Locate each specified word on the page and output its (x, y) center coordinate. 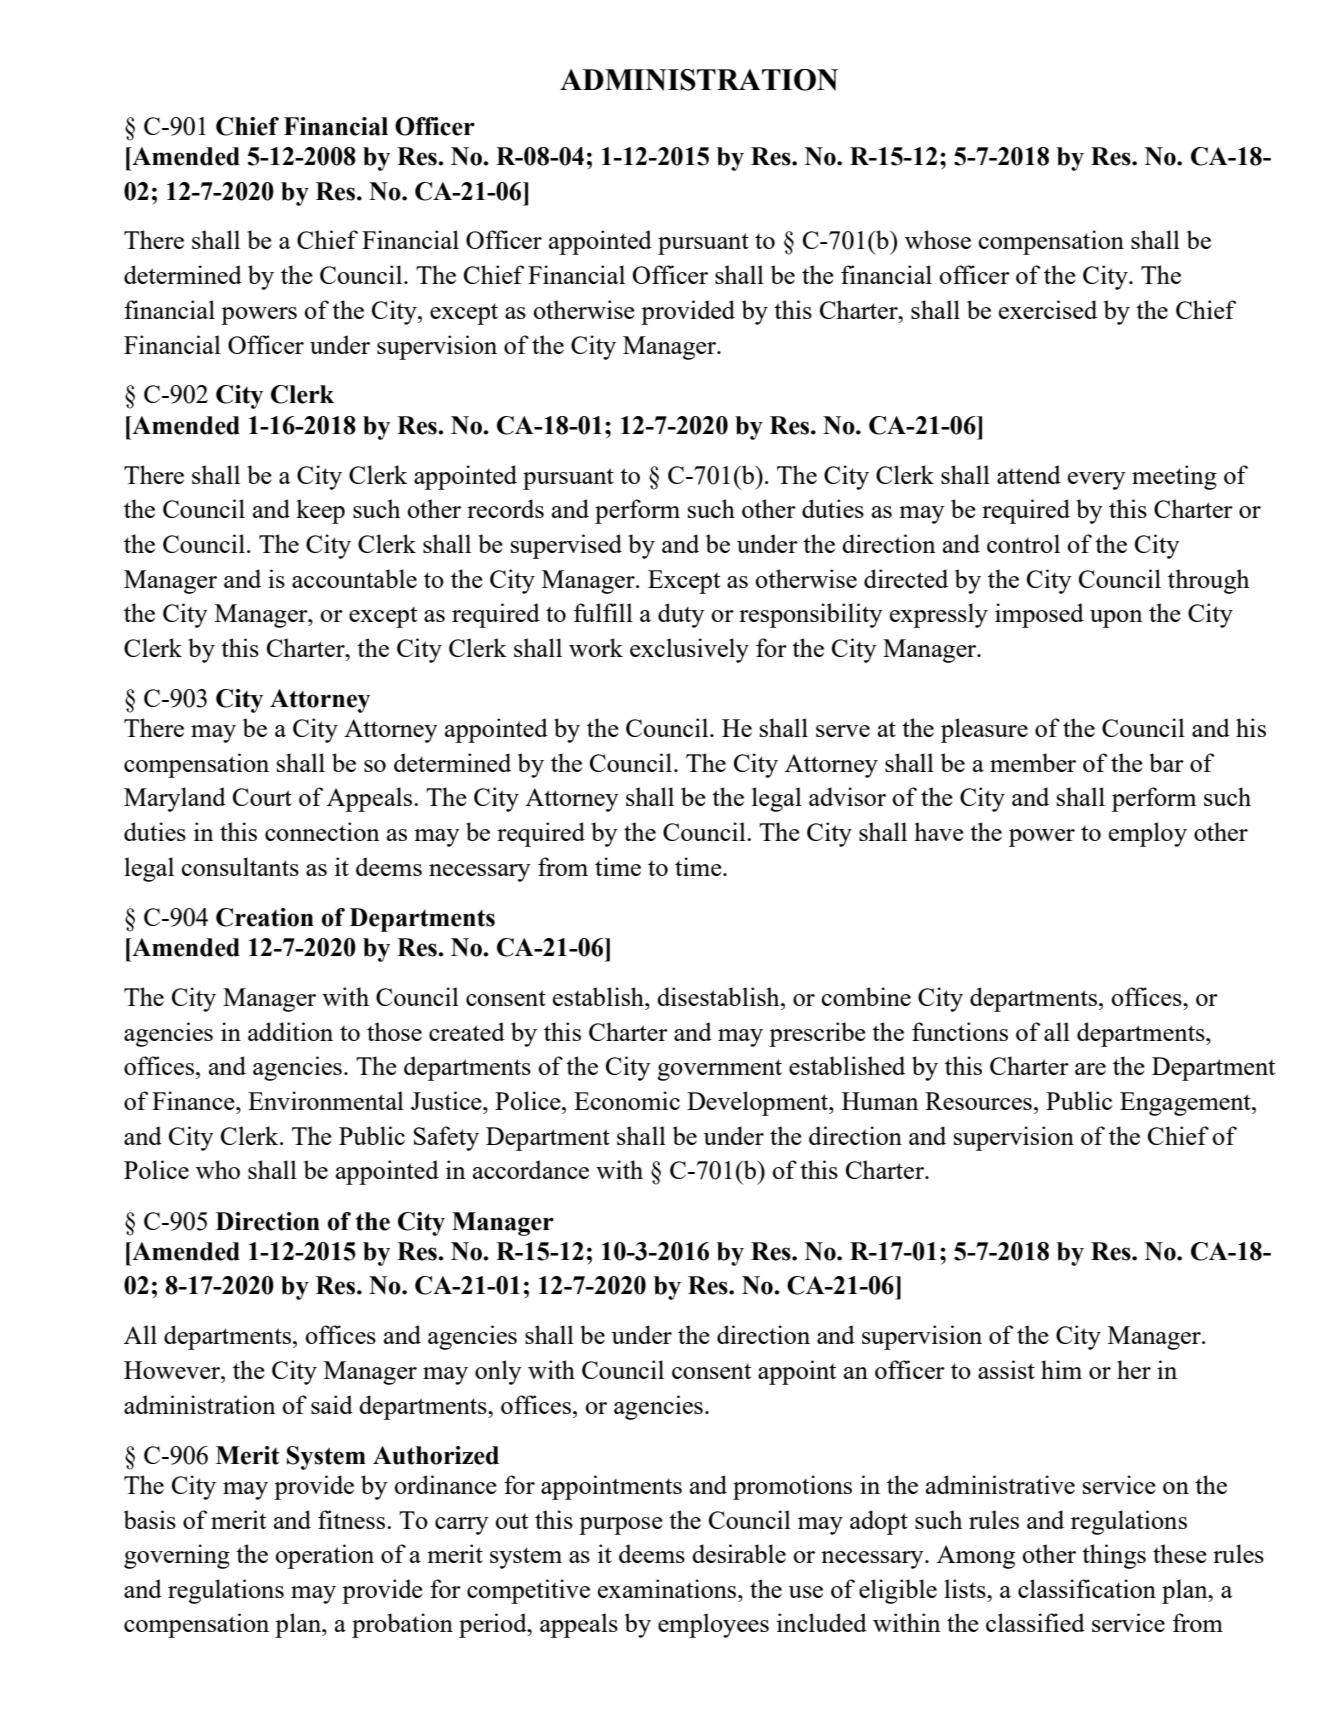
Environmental (326, 1100)
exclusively (689, 650)
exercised (1048, 309)
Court (262, 797)
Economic (627, 1100)
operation (324, 1556)
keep (320, 511)
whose (938, 239)
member (1033, 762)
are (1090, 1069)
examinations (668, 1588)
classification (1087, 1588)
